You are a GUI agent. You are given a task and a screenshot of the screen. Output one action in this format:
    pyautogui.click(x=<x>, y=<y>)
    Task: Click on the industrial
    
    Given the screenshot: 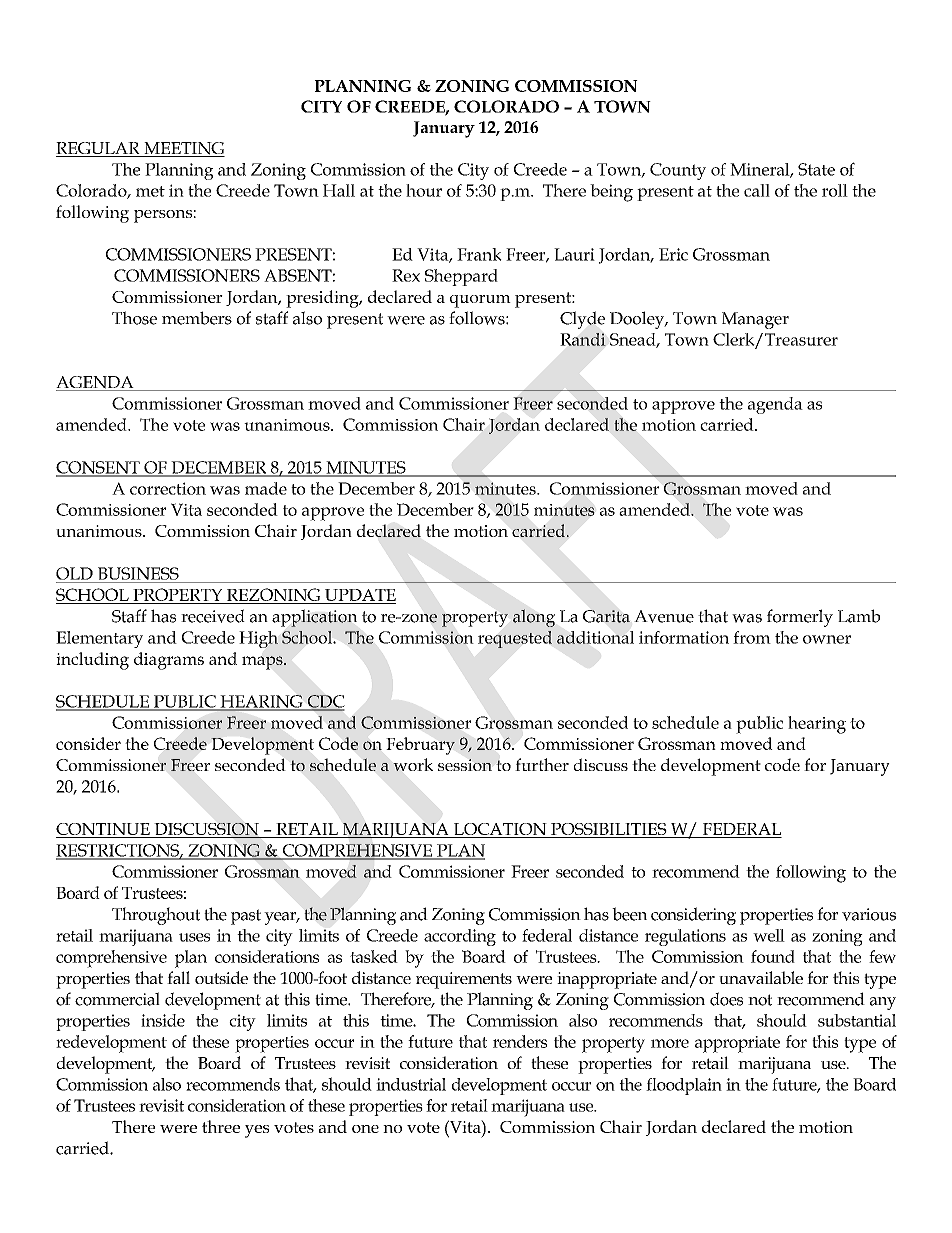 What is the action you would take?
    pyautogui.click(x=411, y=1084)
